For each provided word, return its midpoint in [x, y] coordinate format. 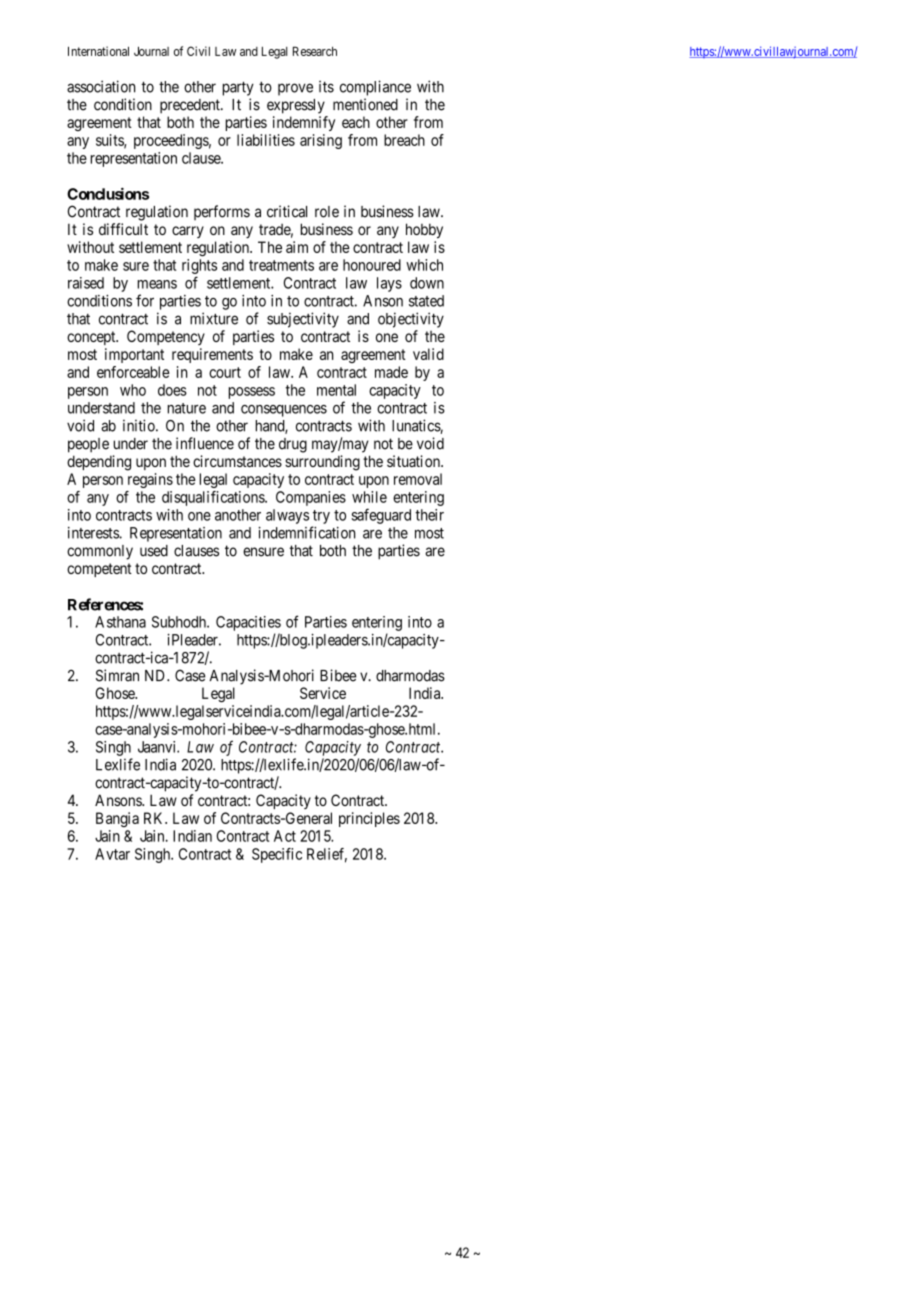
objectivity [411, 320]
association [101, 86]
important [134, 355]
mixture [214, 318]
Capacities [248, 623]
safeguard [381, 516]
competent [99, 570]
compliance [375, 88]
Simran [117, 675]
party [238, 88]
